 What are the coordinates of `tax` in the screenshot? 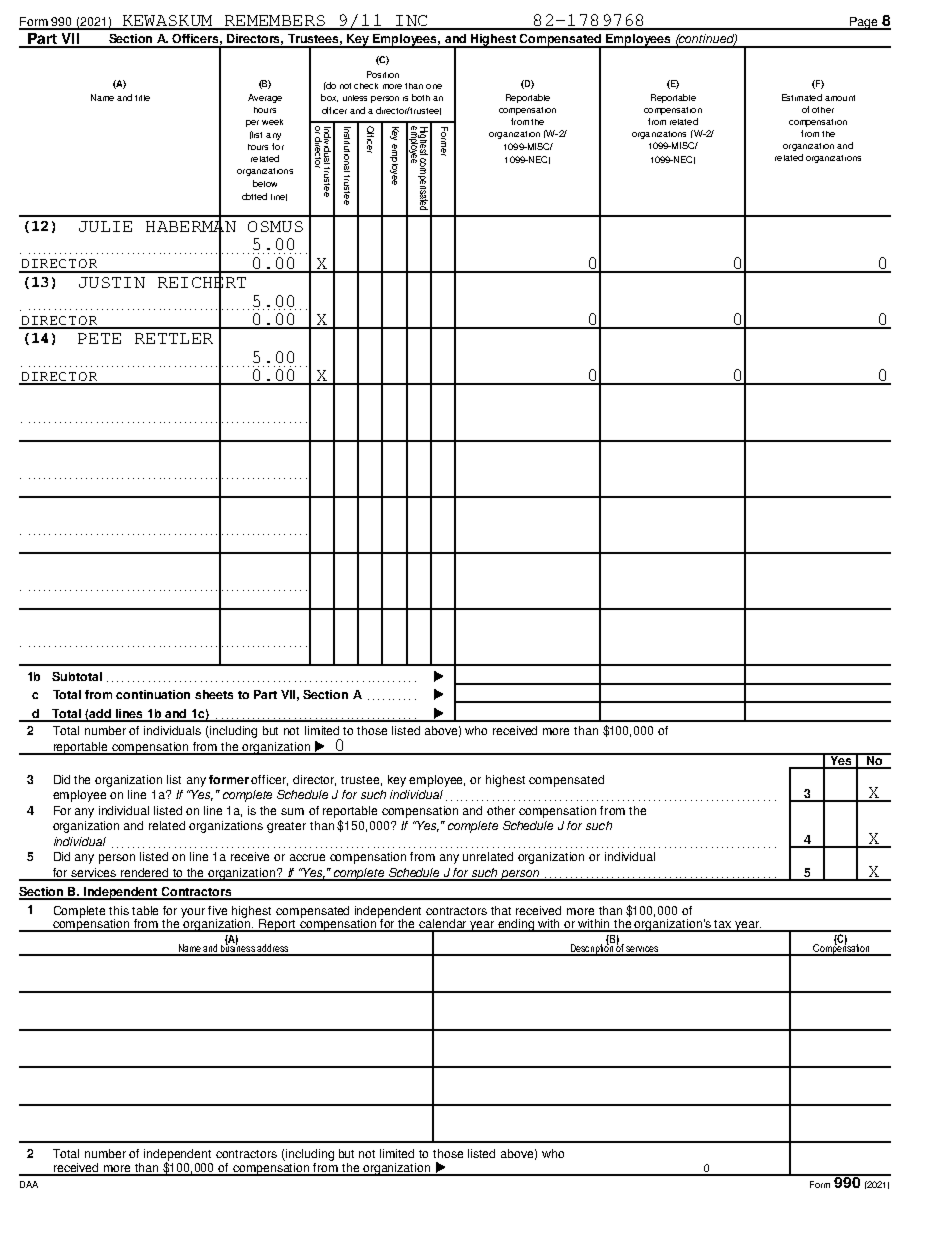 It's located at (723, 925).
